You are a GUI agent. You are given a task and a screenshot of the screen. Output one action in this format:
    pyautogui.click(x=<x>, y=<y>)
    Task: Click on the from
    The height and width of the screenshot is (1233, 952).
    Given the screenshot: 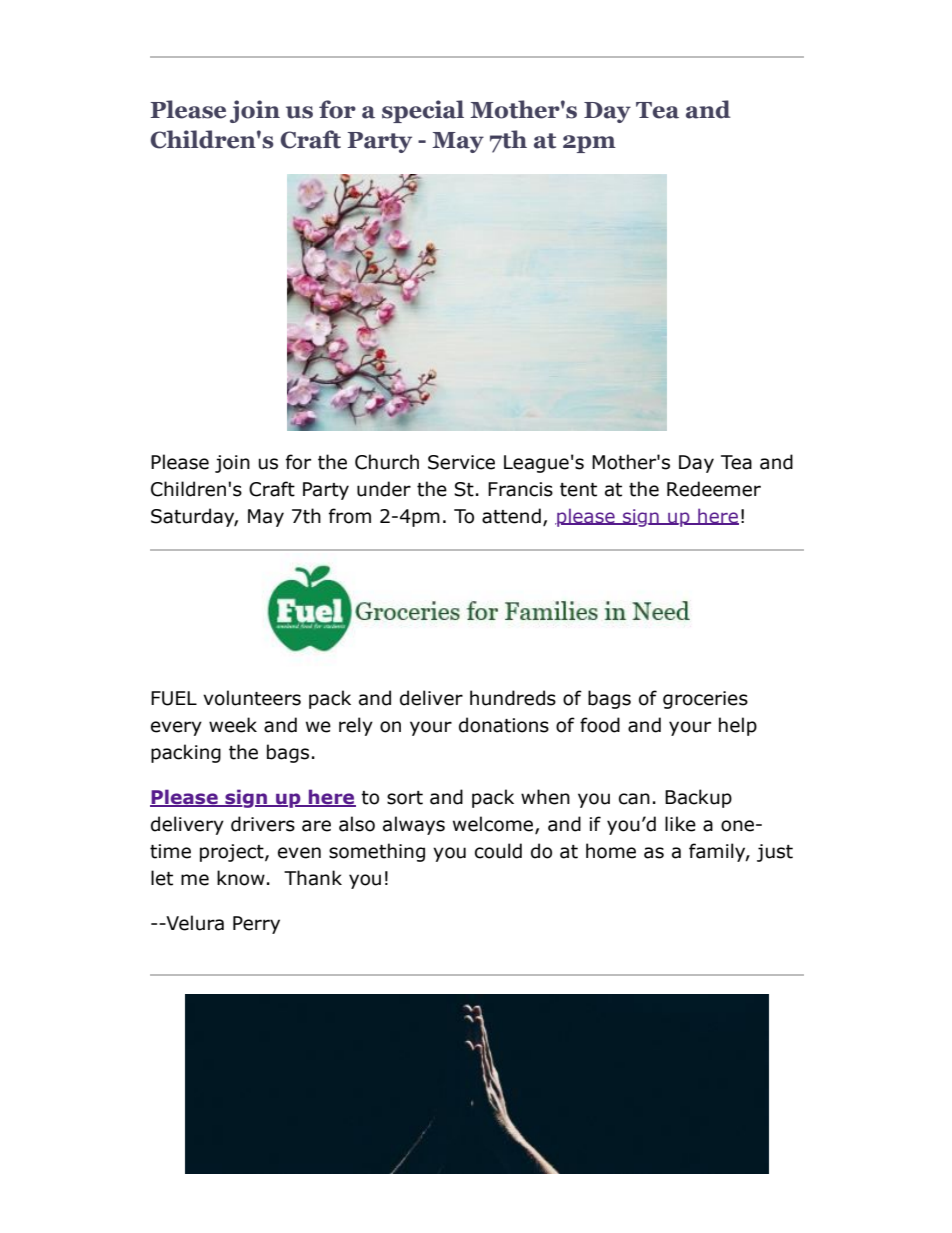 What is the action you would take?
    pyautogui.click(x=350, y=516)
